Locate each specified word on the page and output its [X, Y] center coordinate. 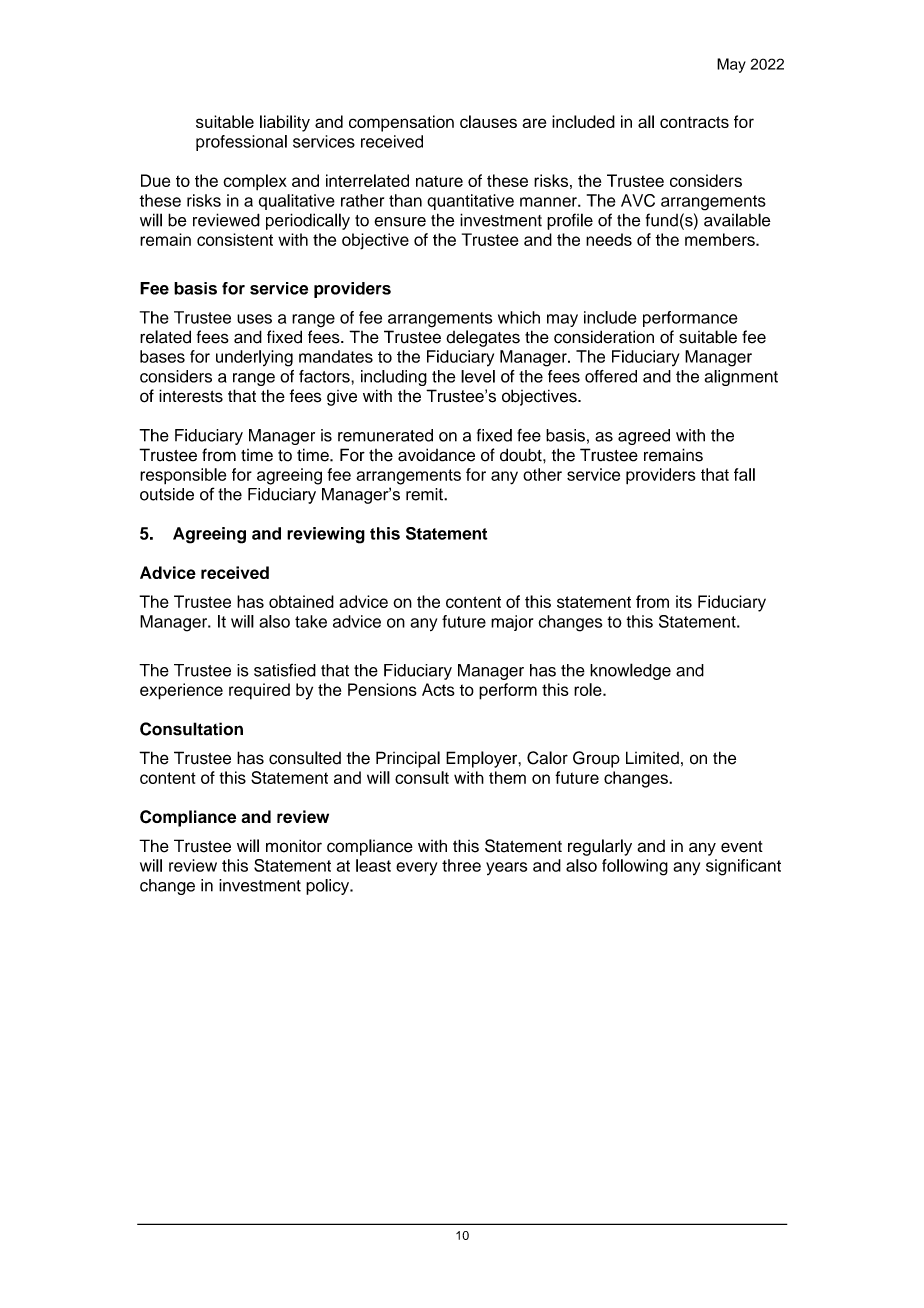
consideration [604, 337]
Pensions [382, 689]
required [259, 691]
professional [241, 143]
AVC [638, 200]
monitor [294, 846]
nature [439, 181]
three [461, 865]
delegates [483, 338]
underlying [254, 358]
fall [744, 474]
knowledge [630, 671]
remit [425, 494]
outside [167, 494]
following [635, 867]
